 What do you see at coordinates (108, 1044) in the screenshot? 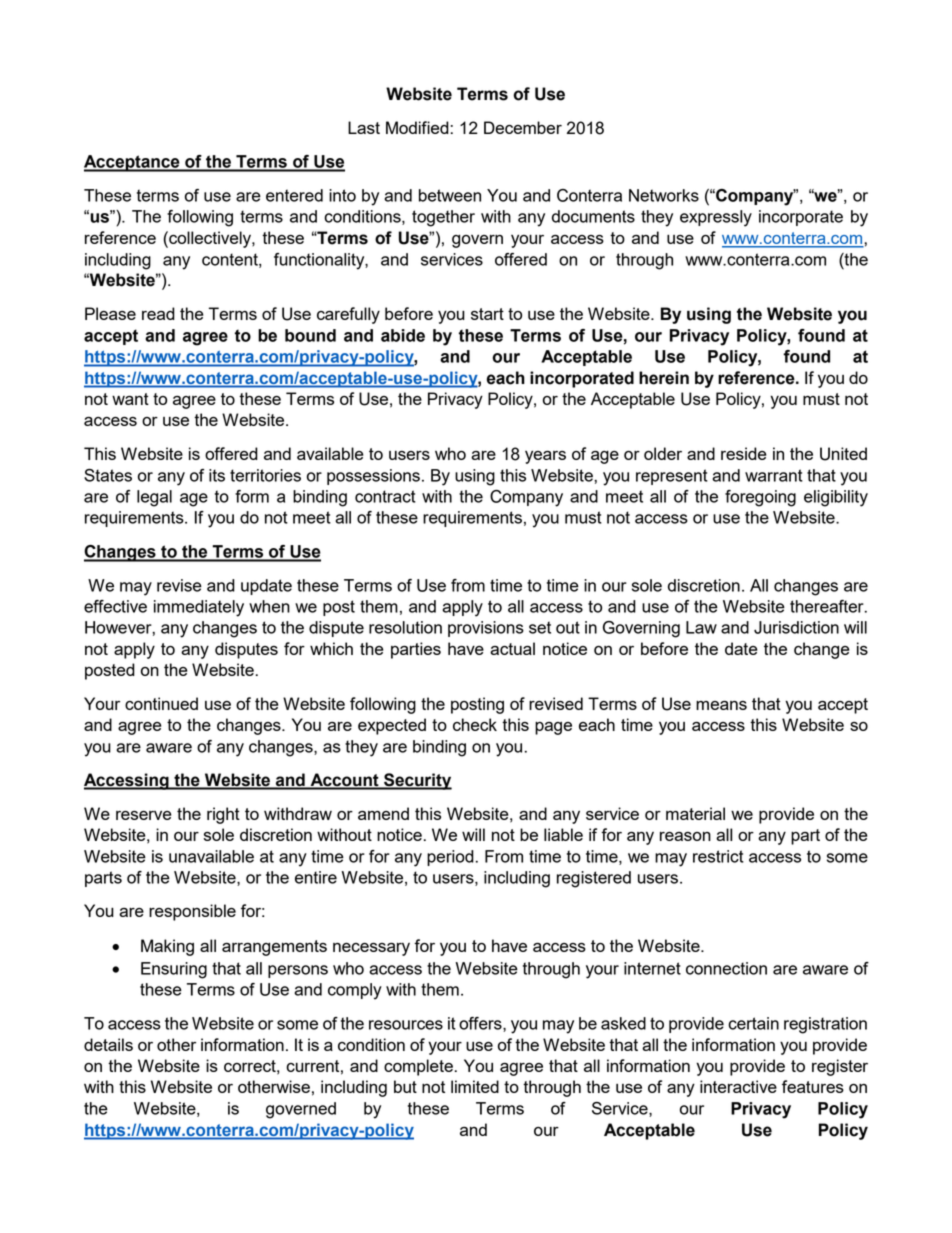
I see `details` at bounding box center [108, 1044].
